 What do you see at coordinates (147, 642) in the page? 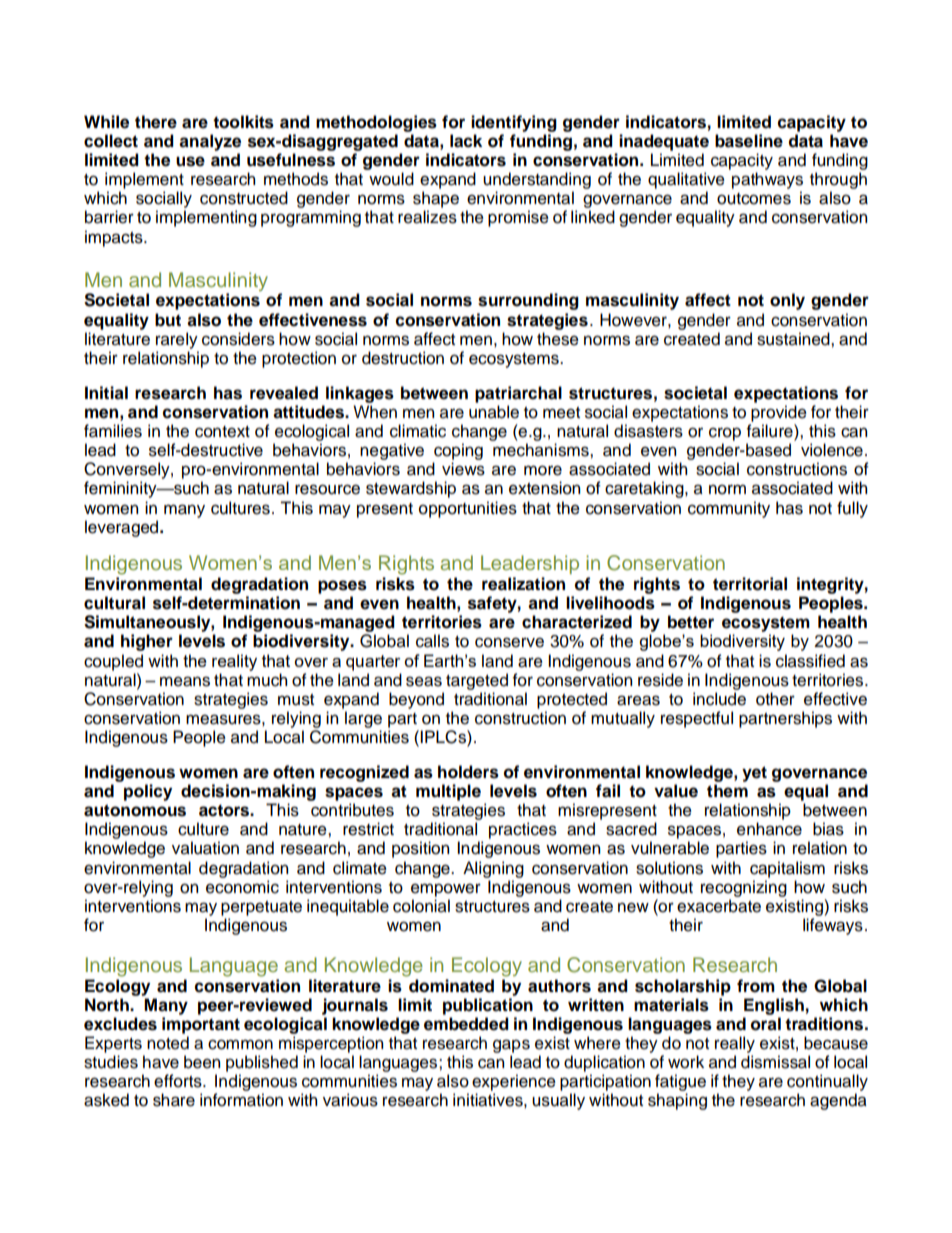
I see `higher` at bounding box center [147, 642].
